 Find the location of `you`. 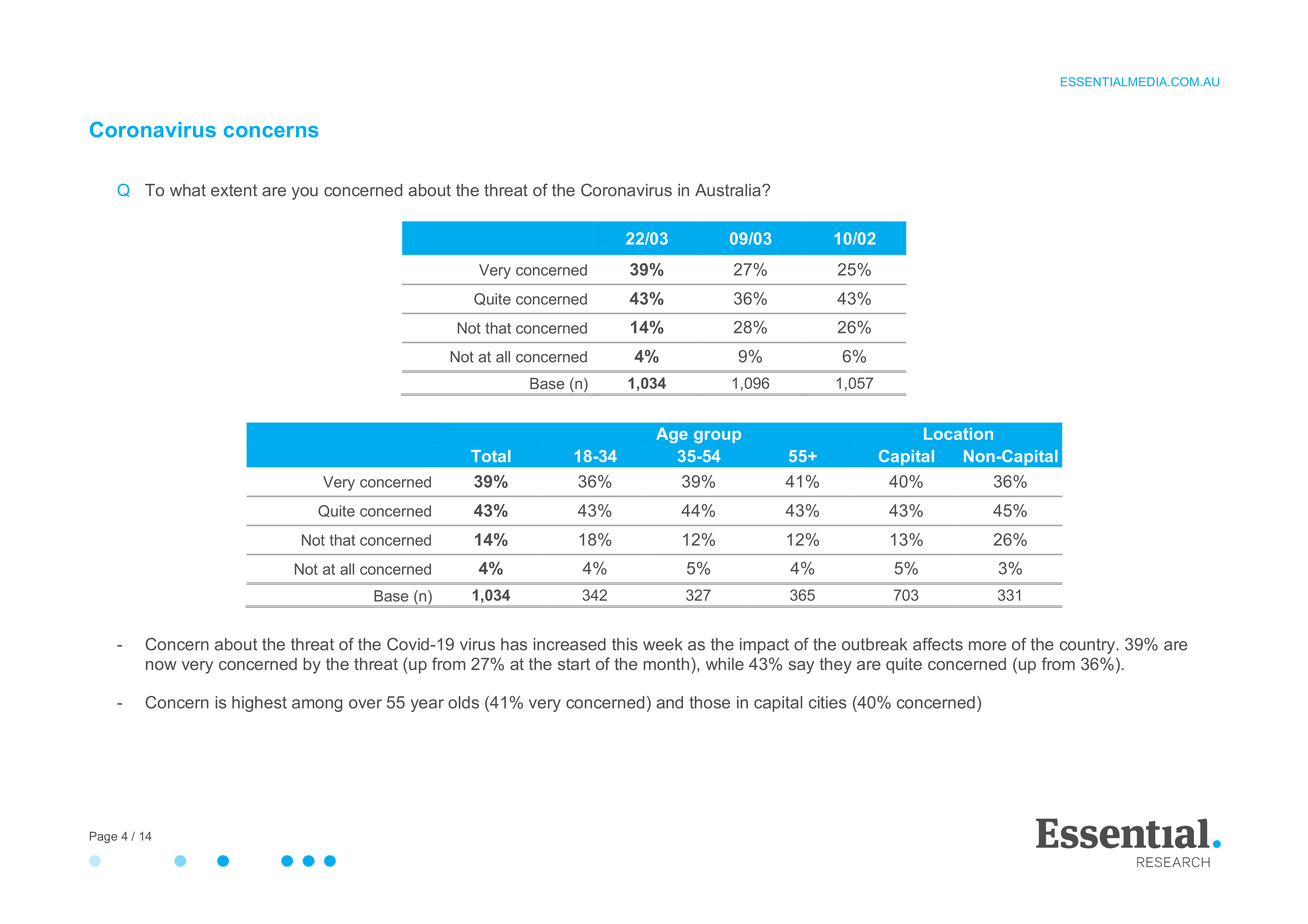

you is located at coordinates (305, 193).
